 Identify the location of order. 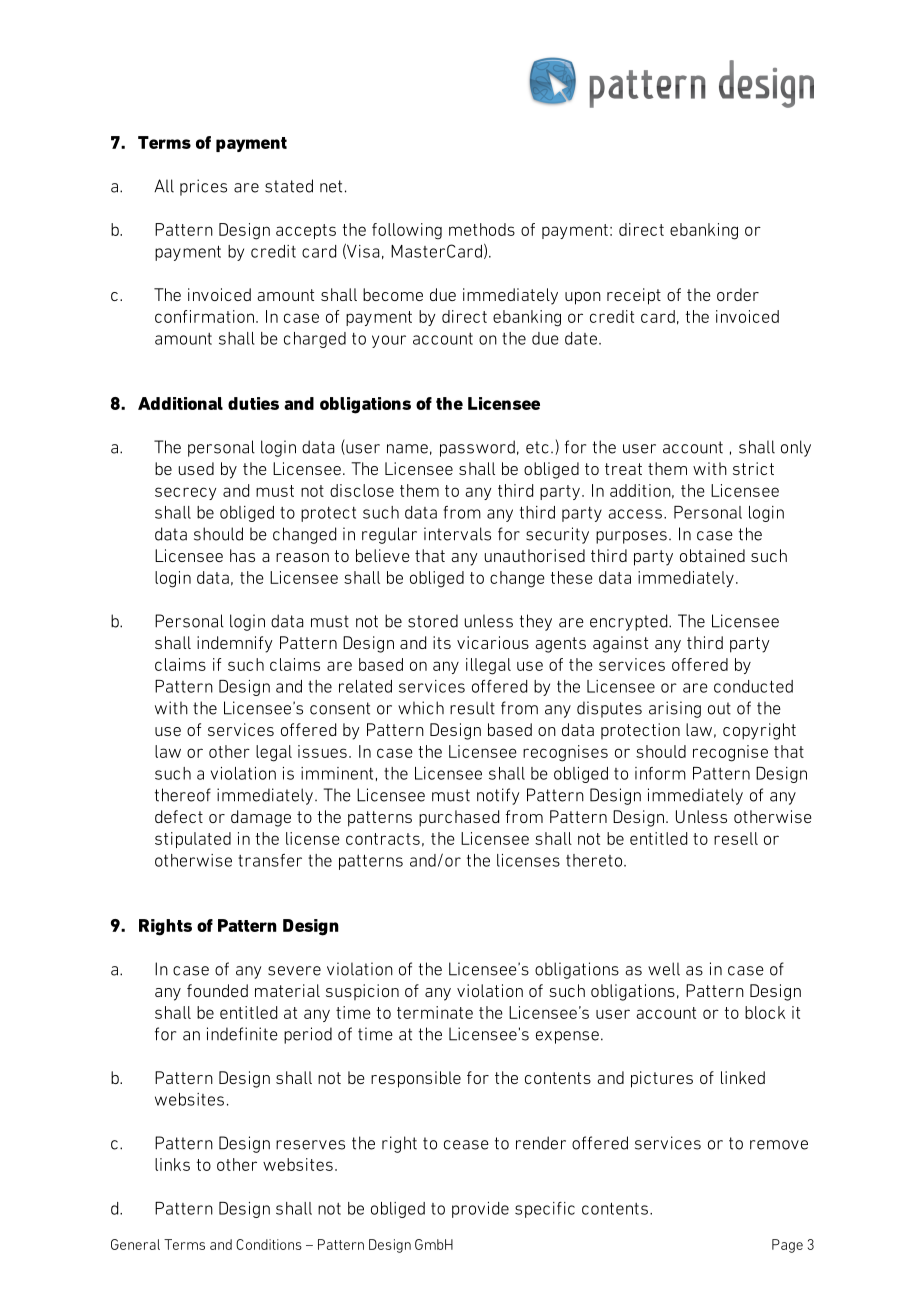
(738, 294).
